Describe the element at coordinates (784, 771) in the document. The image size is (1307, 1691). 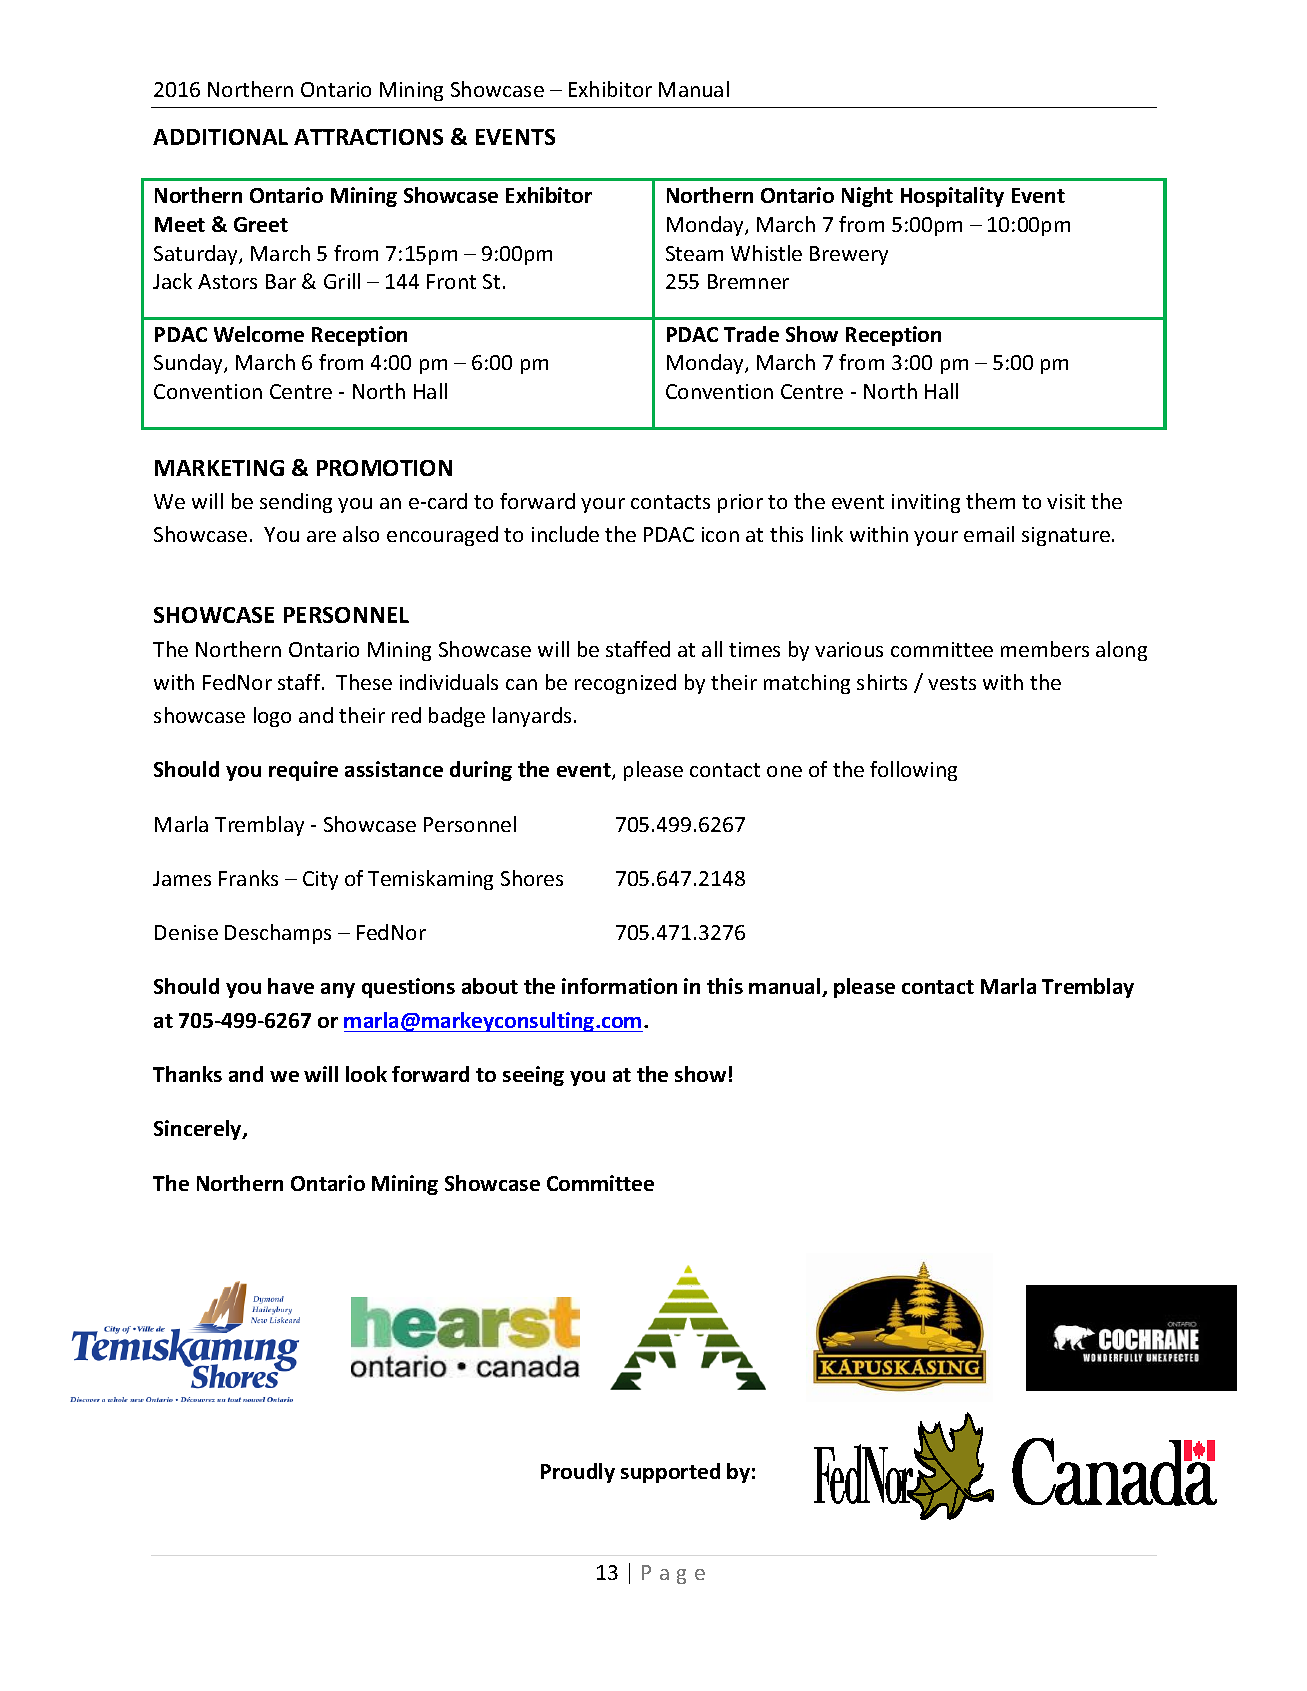
I see `one` at that location.
